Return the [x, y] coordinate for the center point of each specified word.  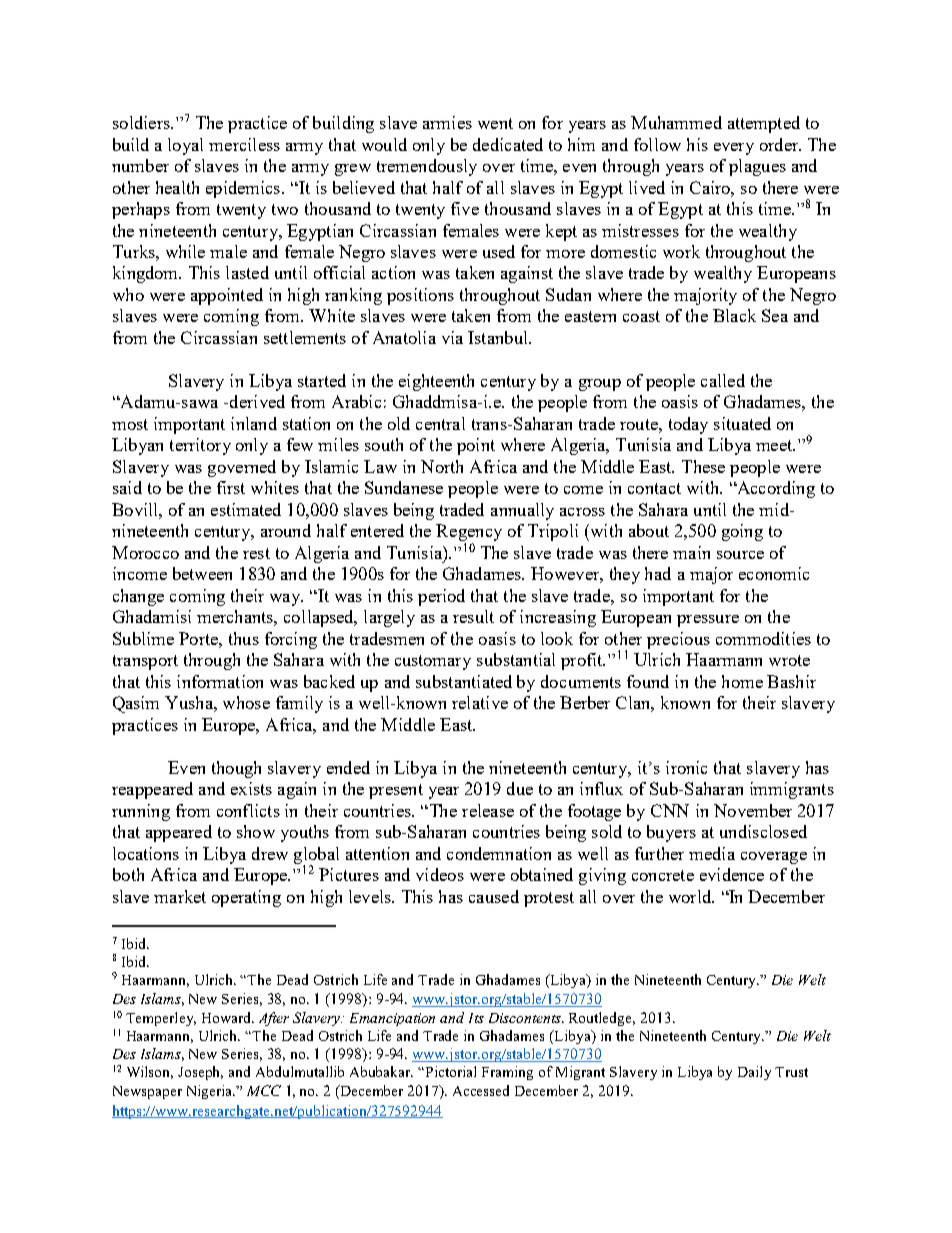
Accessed [481, 1090]
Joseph [200, 1073]
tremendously [427, 167]
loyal [185, 146]
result [473, 616]
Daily [754, 1073]
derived [257, 401]
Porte [199, 638]
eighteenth [436, 382]
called [723, 380]
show [256, 831]
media [712, 853]
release [488, 810]
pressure [708, 621]
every [734, 149]
